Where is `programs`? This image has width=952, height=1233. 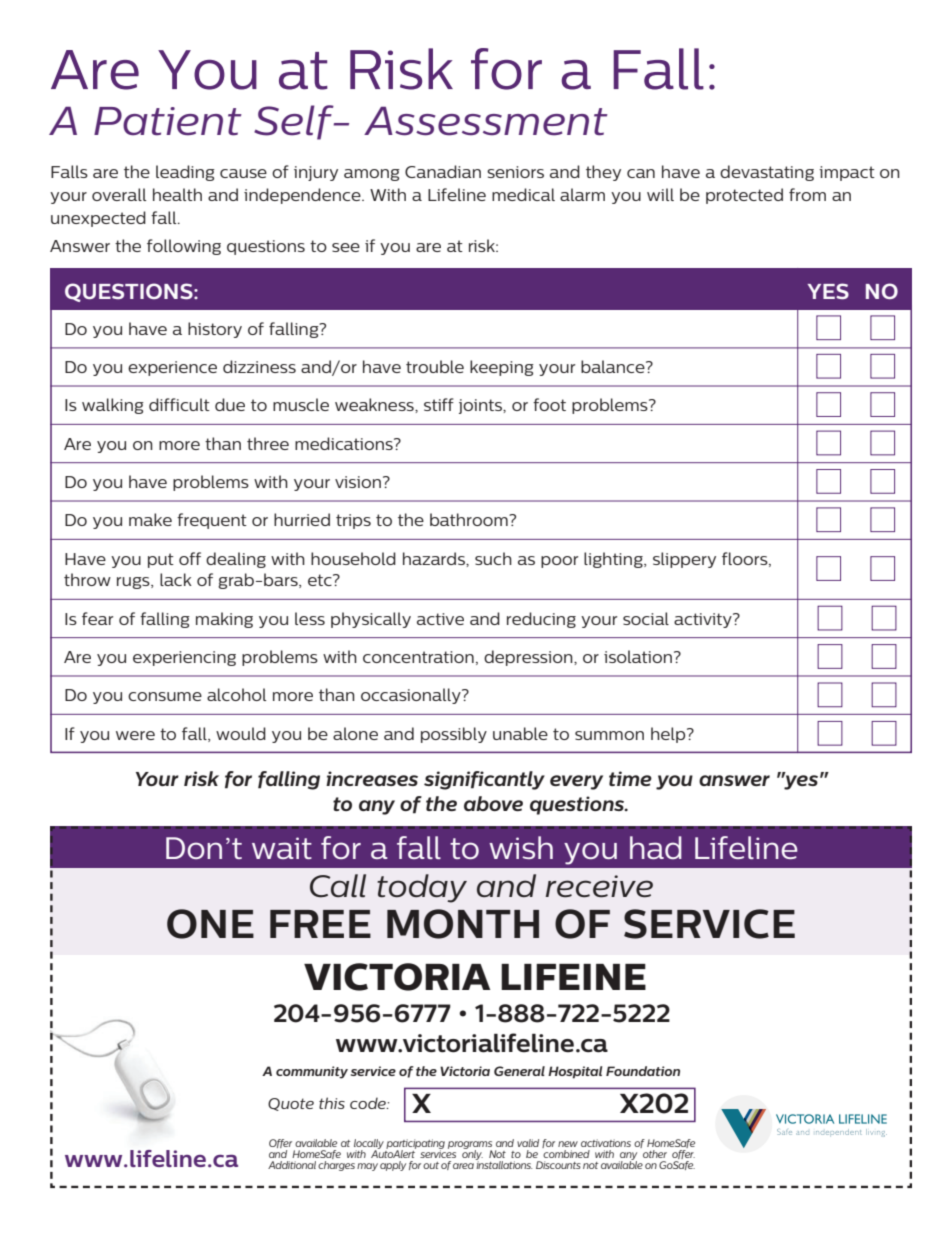
programs is located at coordinates (470, 1146).
